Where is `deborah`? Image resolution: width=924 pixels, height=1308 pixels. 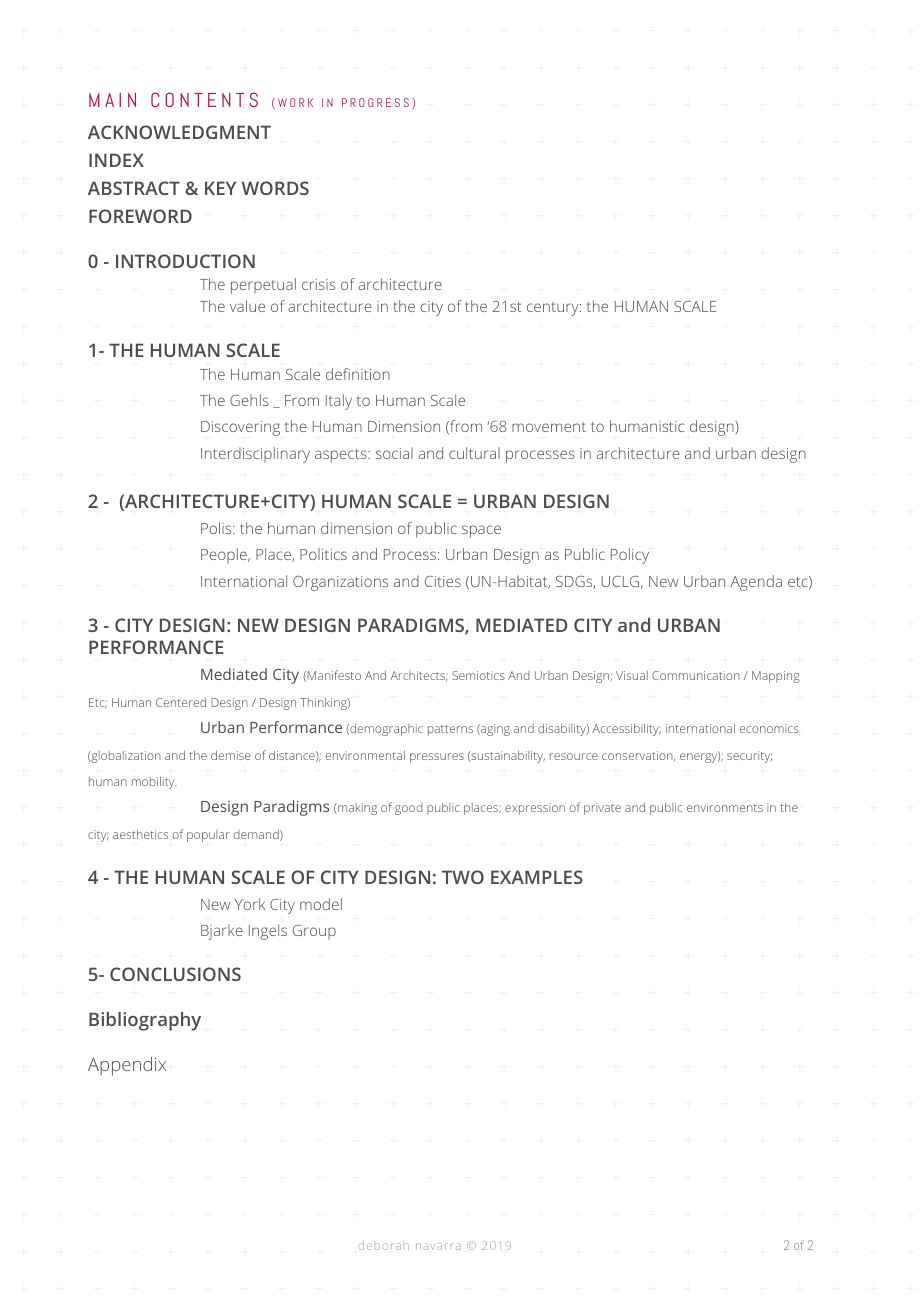
deborah is located at coordinates (384, 1245).
